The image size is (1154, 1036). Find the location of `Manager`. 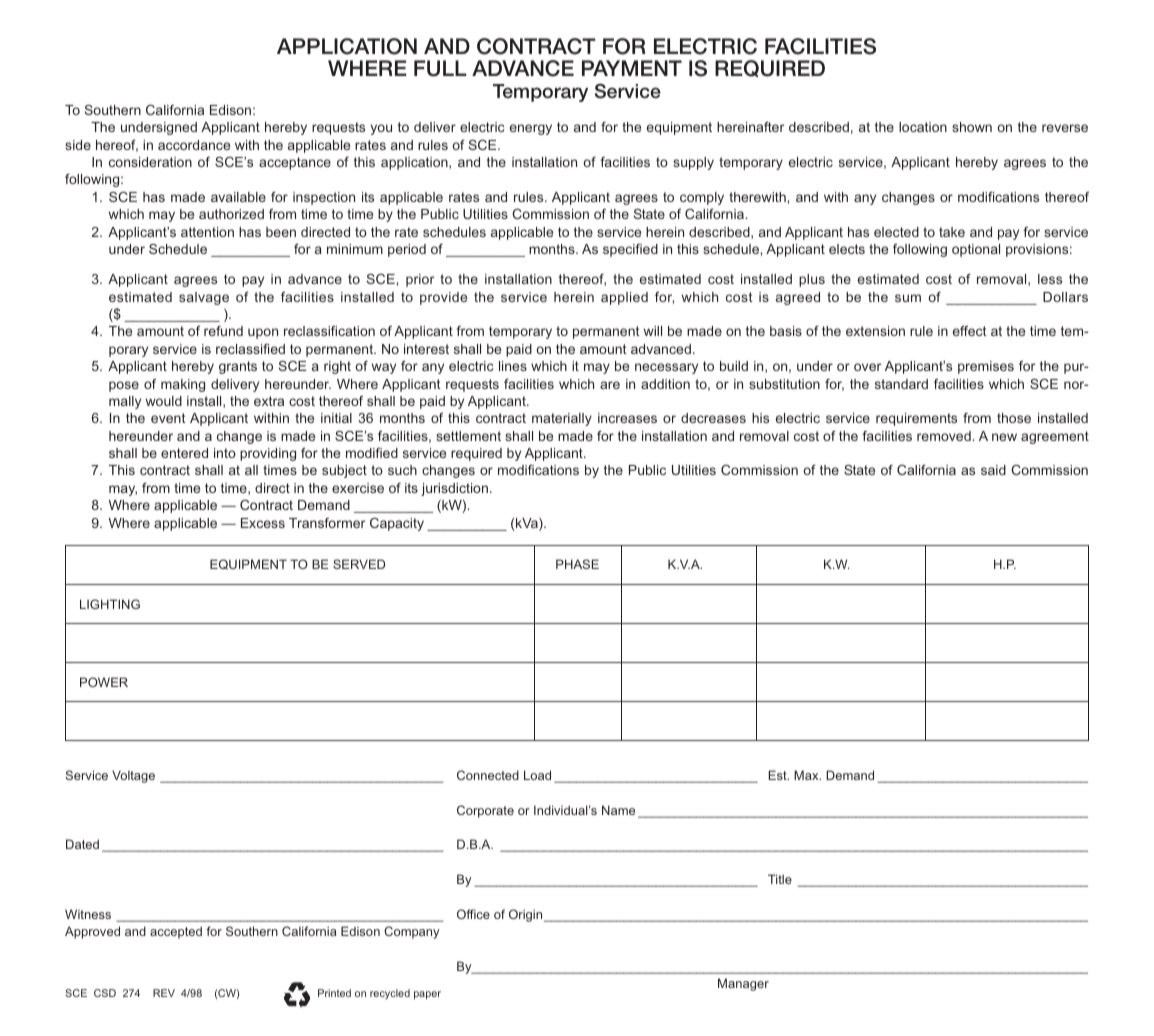

Manager is located at coordinates (743, 984).
